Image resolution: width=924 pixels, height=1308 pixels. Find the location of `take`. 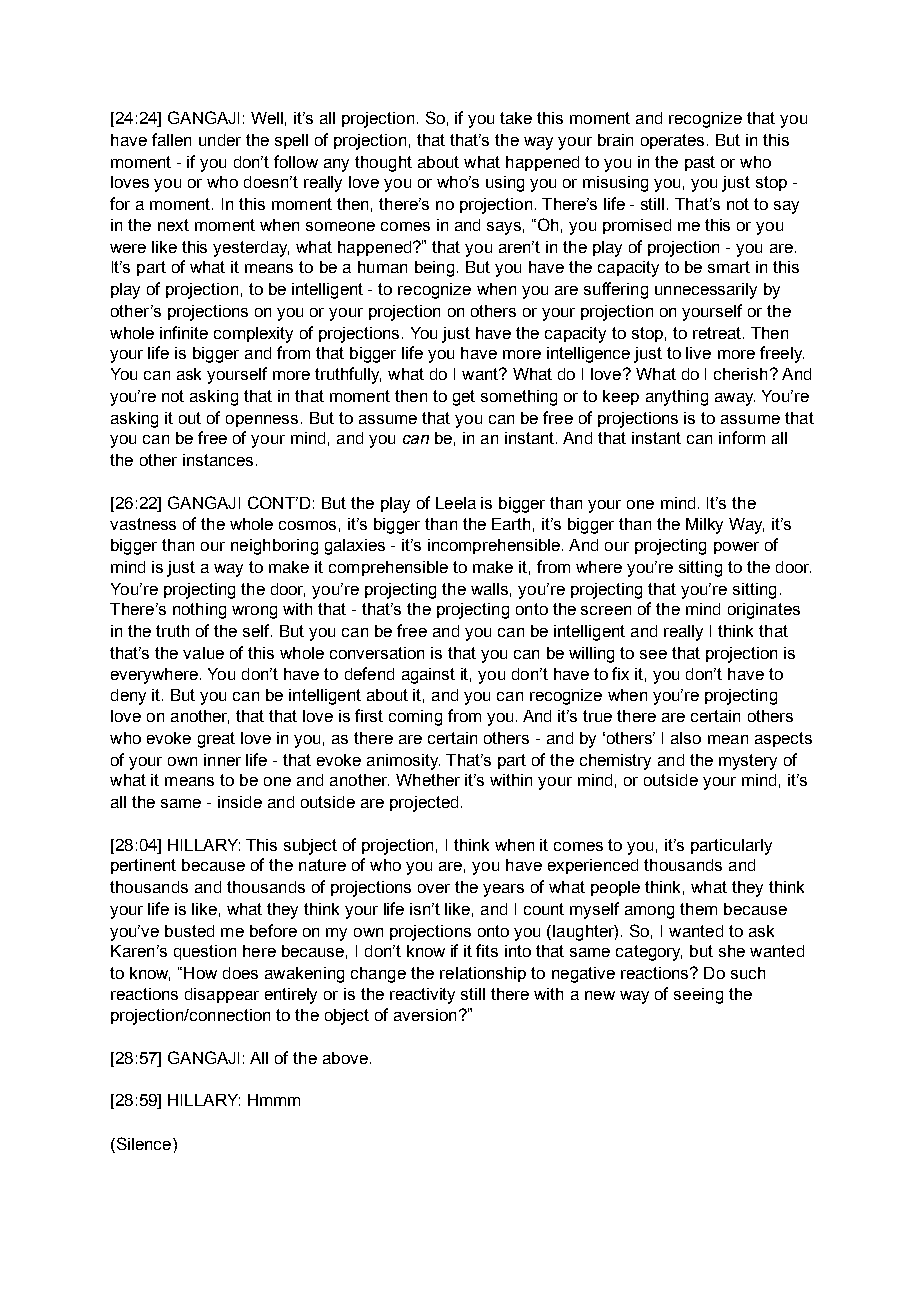

take is located at coordinates (516, 118).
